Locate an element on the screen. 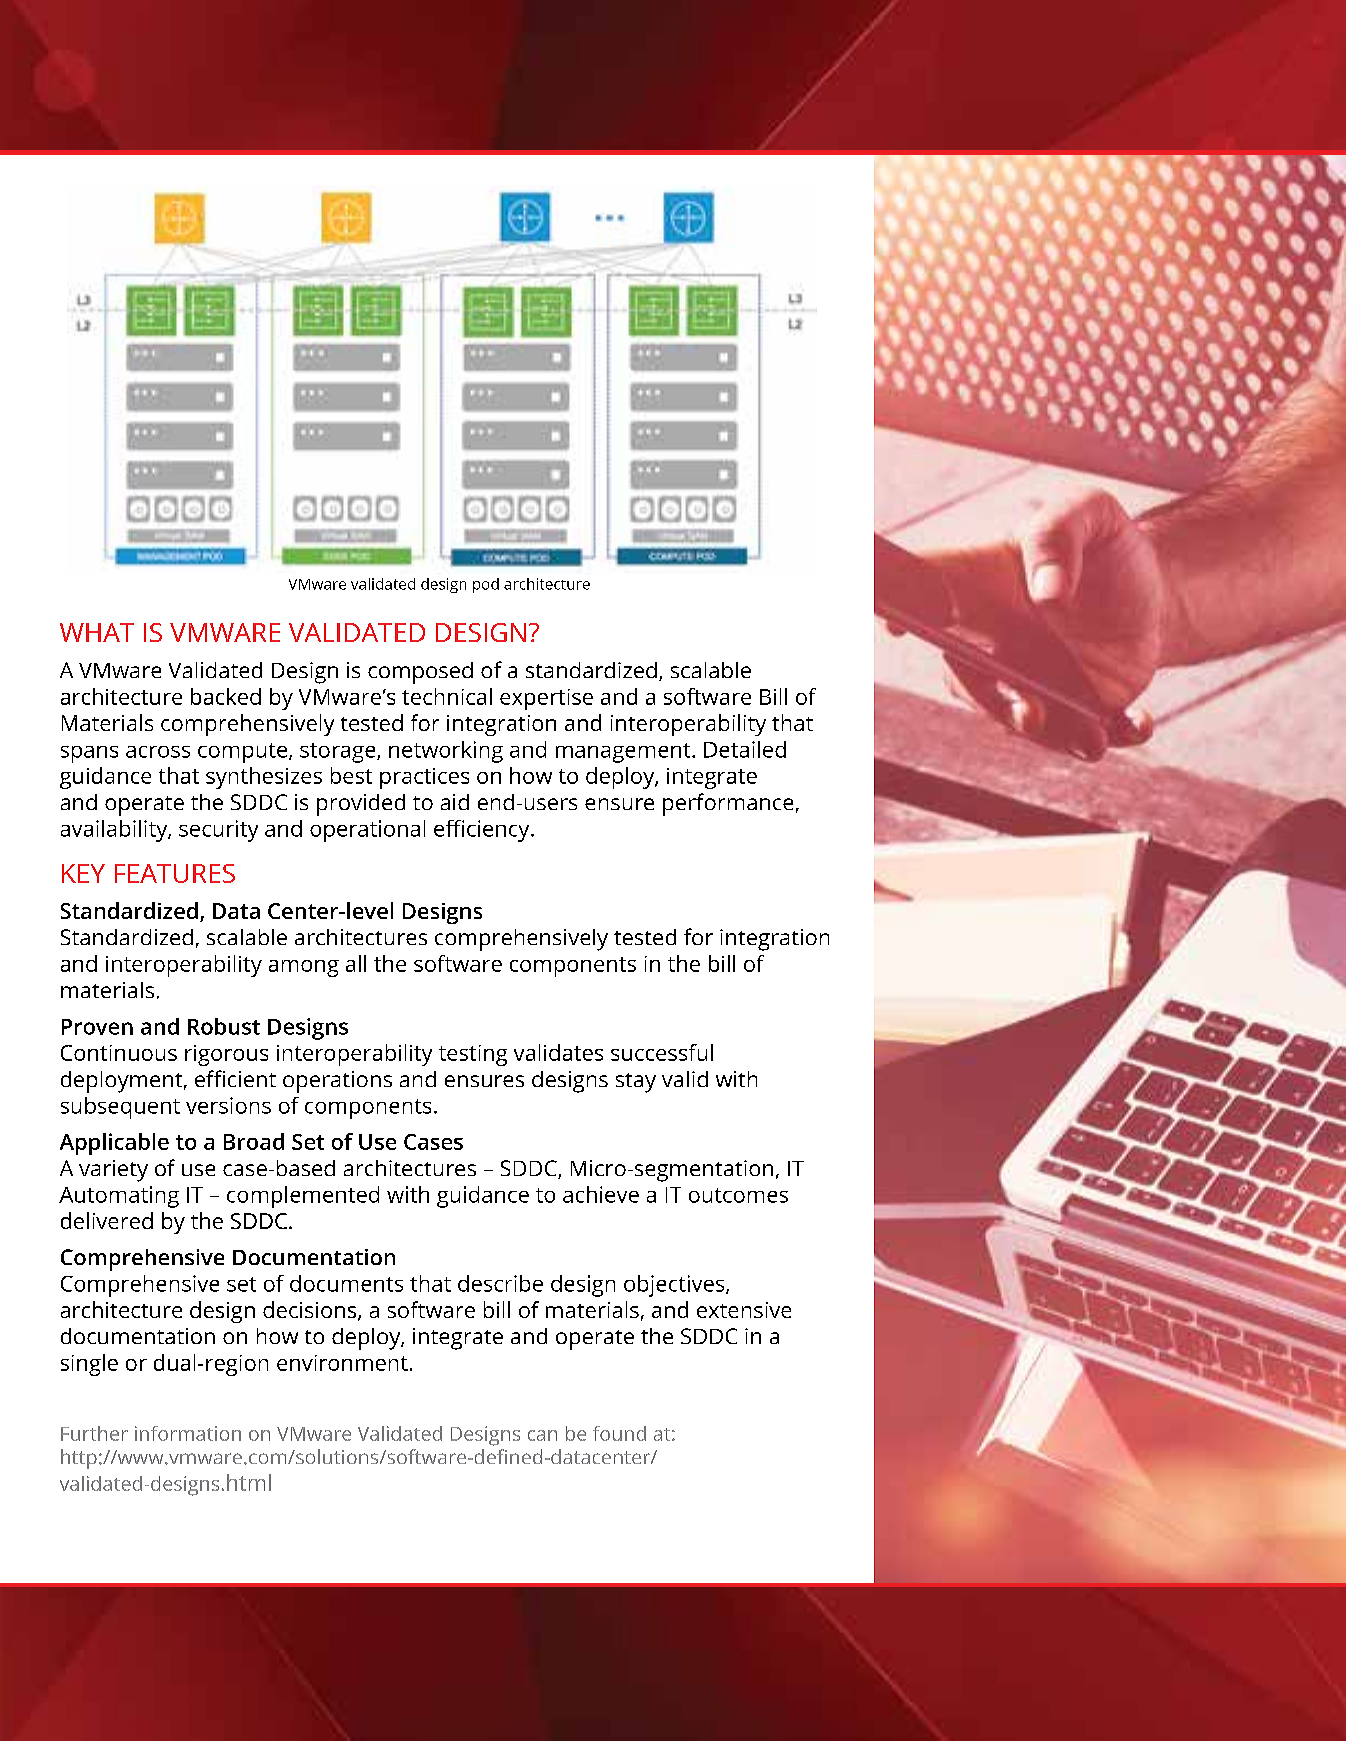  environment is located at coordinates (342, 1363).
